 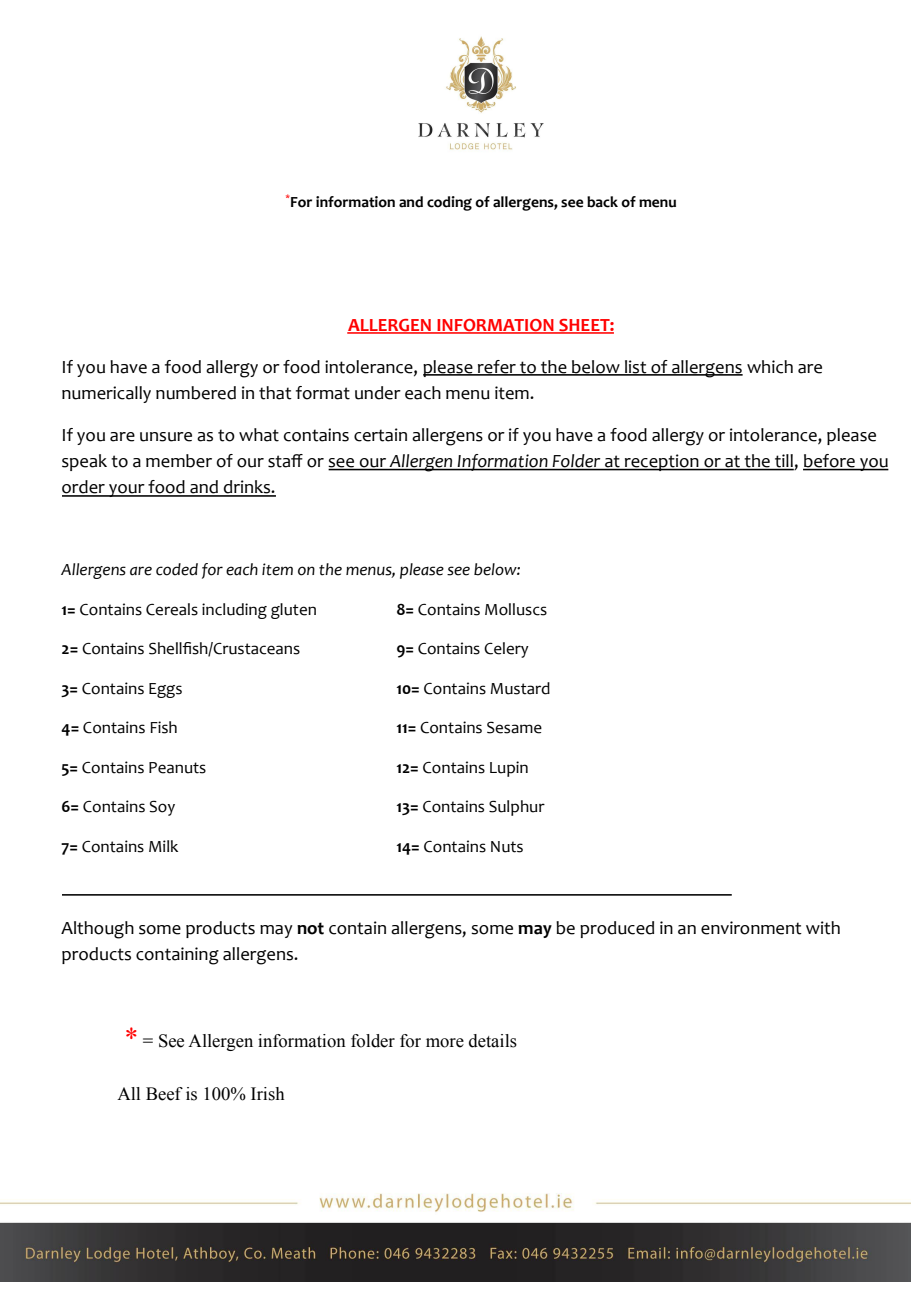 What do you see at coordinates (196, 393) in the screenshot?
I see `numbered` at bounding box center [196, 393].
